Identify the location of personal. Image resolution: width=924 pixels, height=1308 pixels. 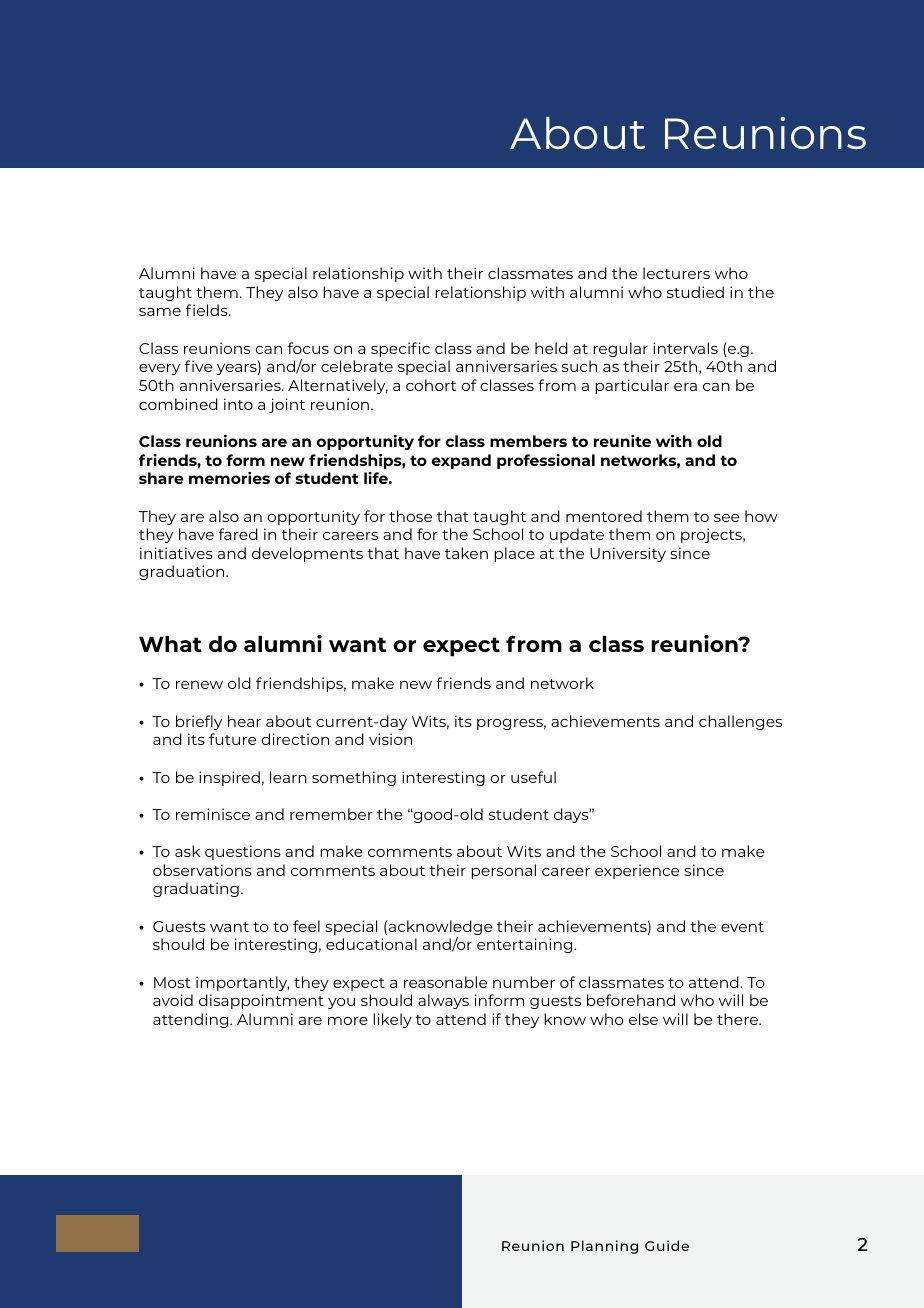
(503, 871).
